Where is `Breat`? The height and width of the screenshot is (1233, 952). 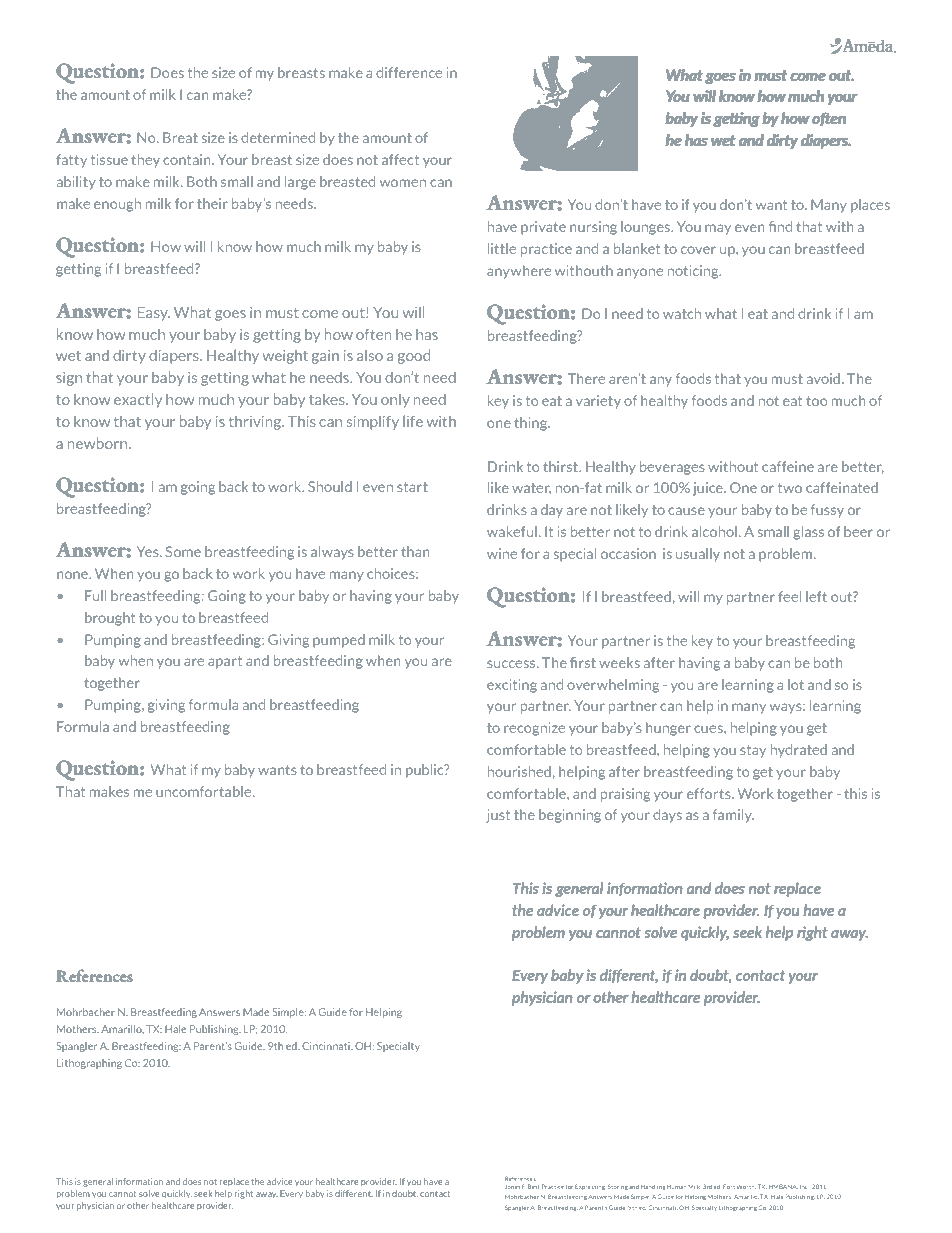 Breat is located at coordinates (180, 137).
